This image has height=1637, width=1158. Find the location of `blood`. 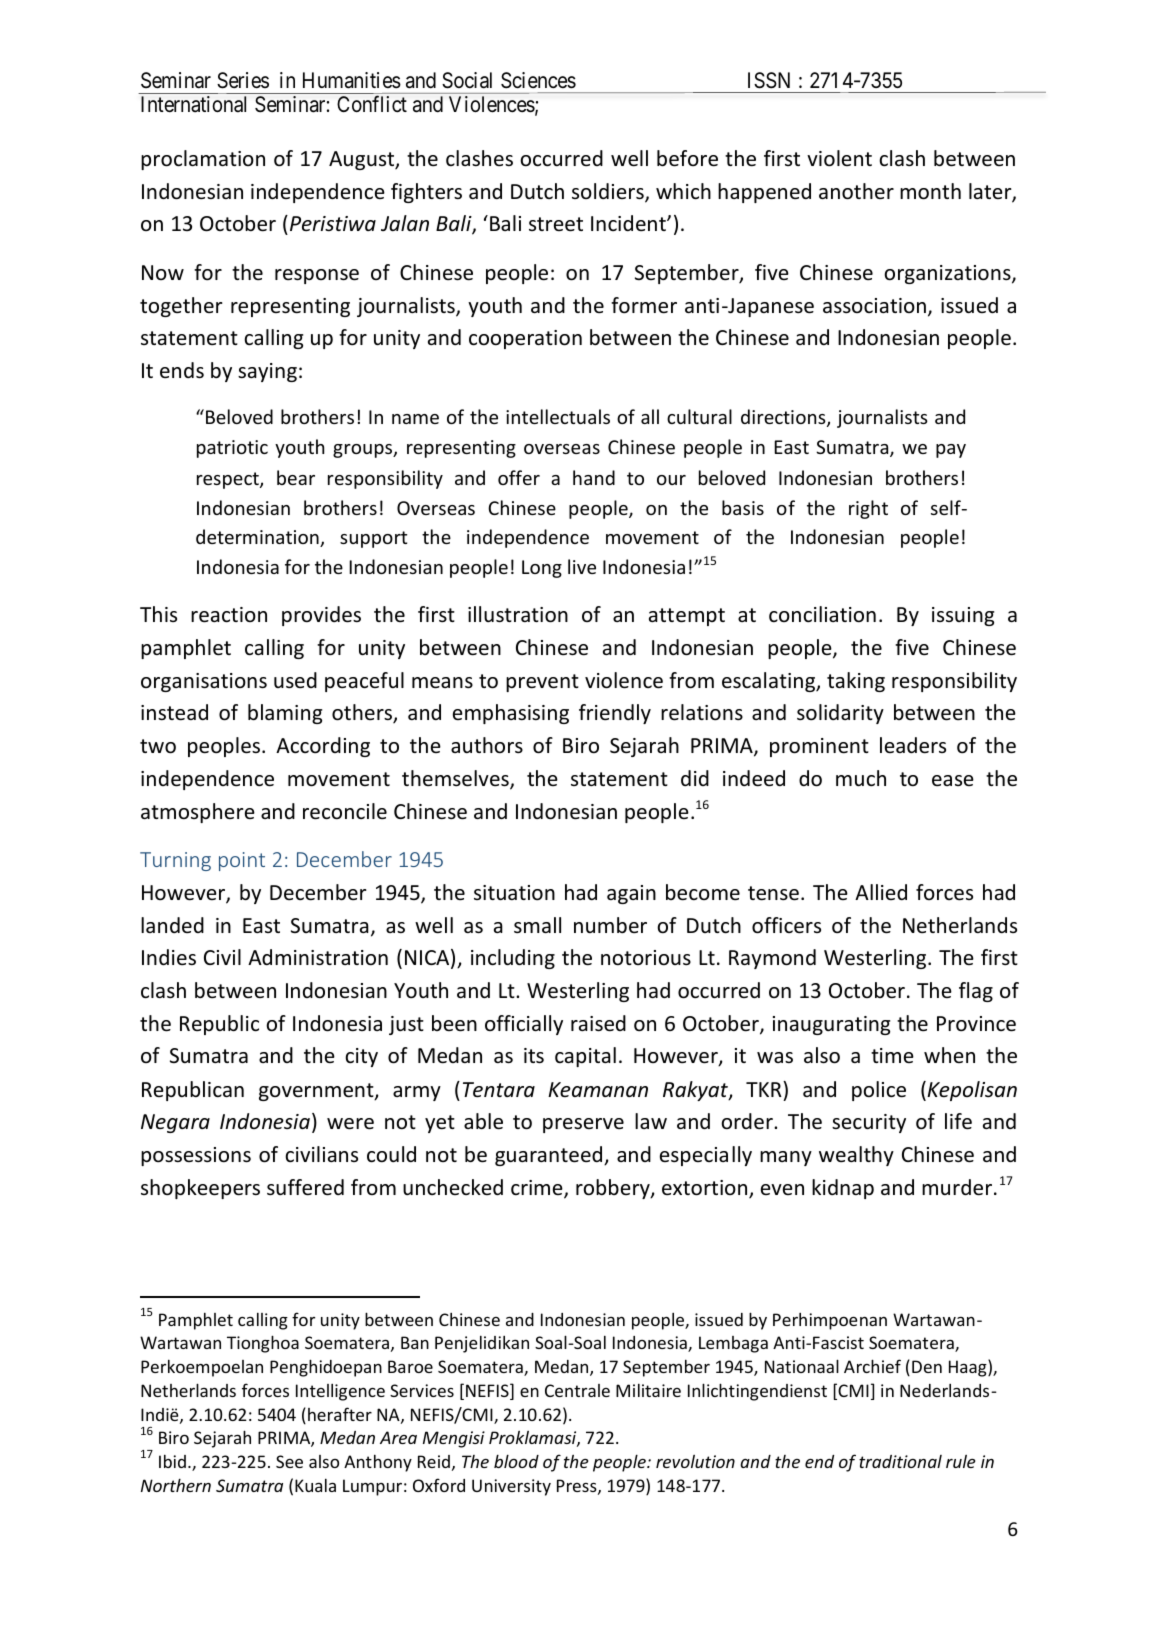

blood is located at coordinates (516, 1461).
